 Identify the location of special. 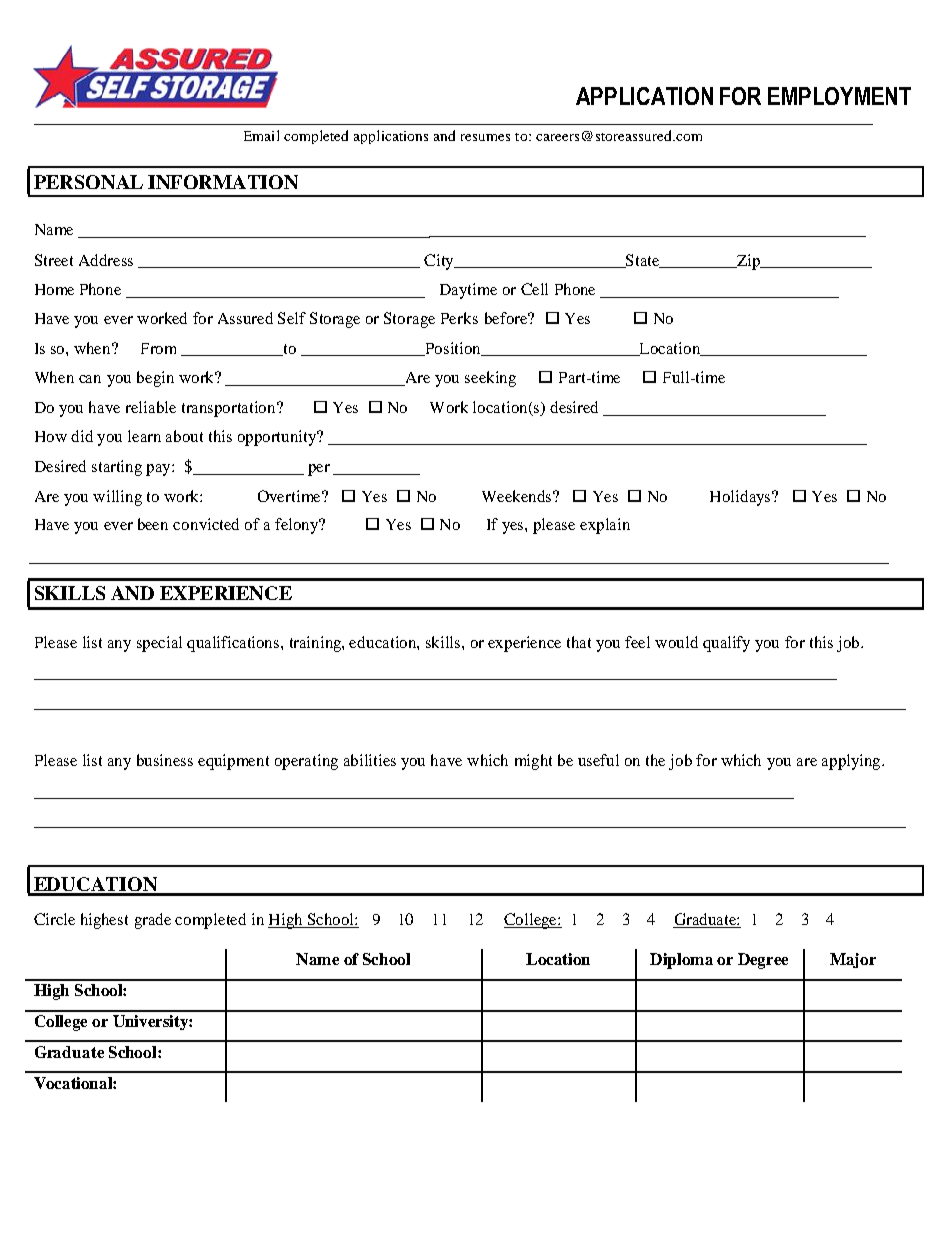
(159, 644).
